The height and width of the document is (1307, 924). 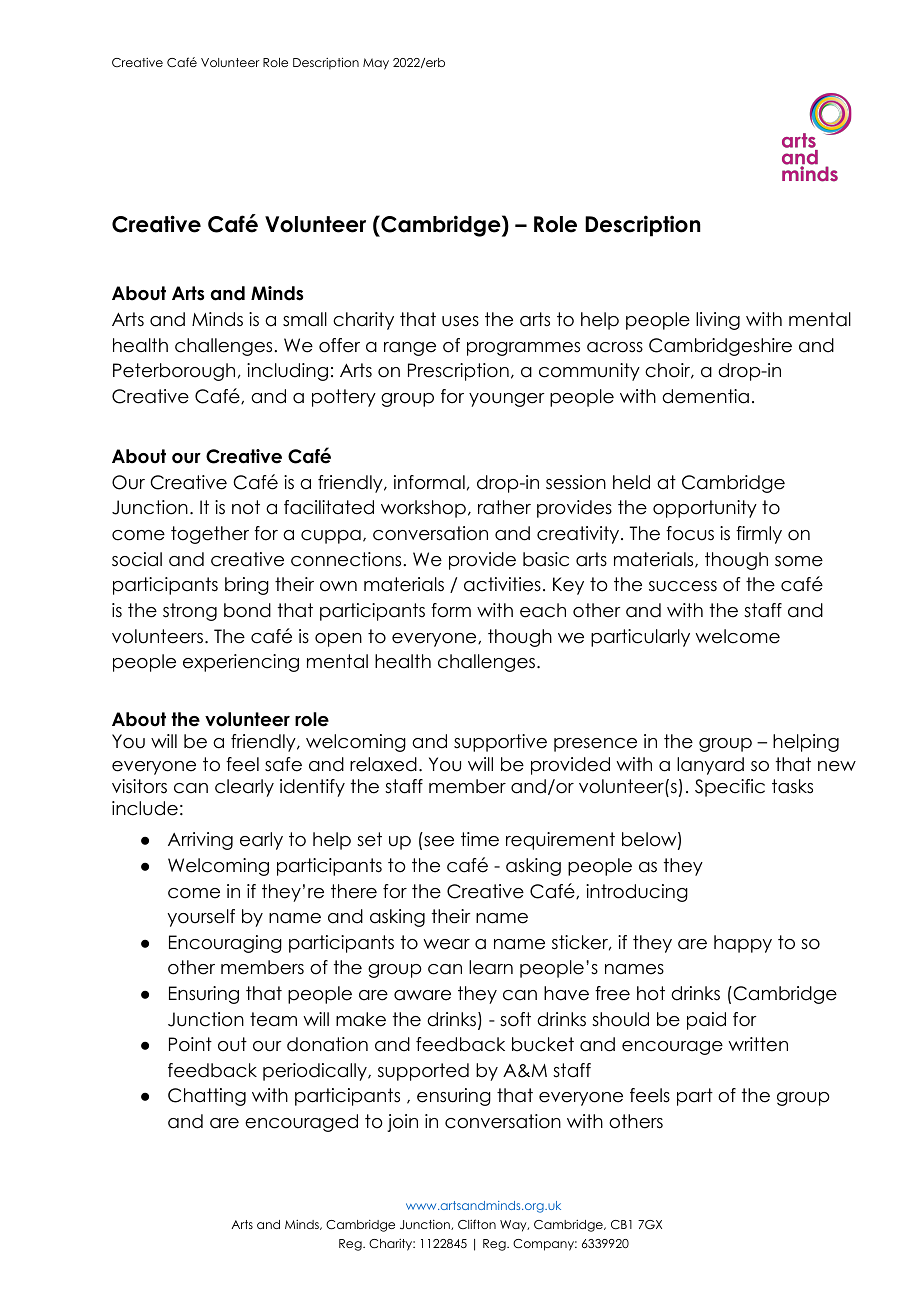 What do you see at coordinates (718, 321) in the document?
I see `living` at bounding box center [718, 321].
